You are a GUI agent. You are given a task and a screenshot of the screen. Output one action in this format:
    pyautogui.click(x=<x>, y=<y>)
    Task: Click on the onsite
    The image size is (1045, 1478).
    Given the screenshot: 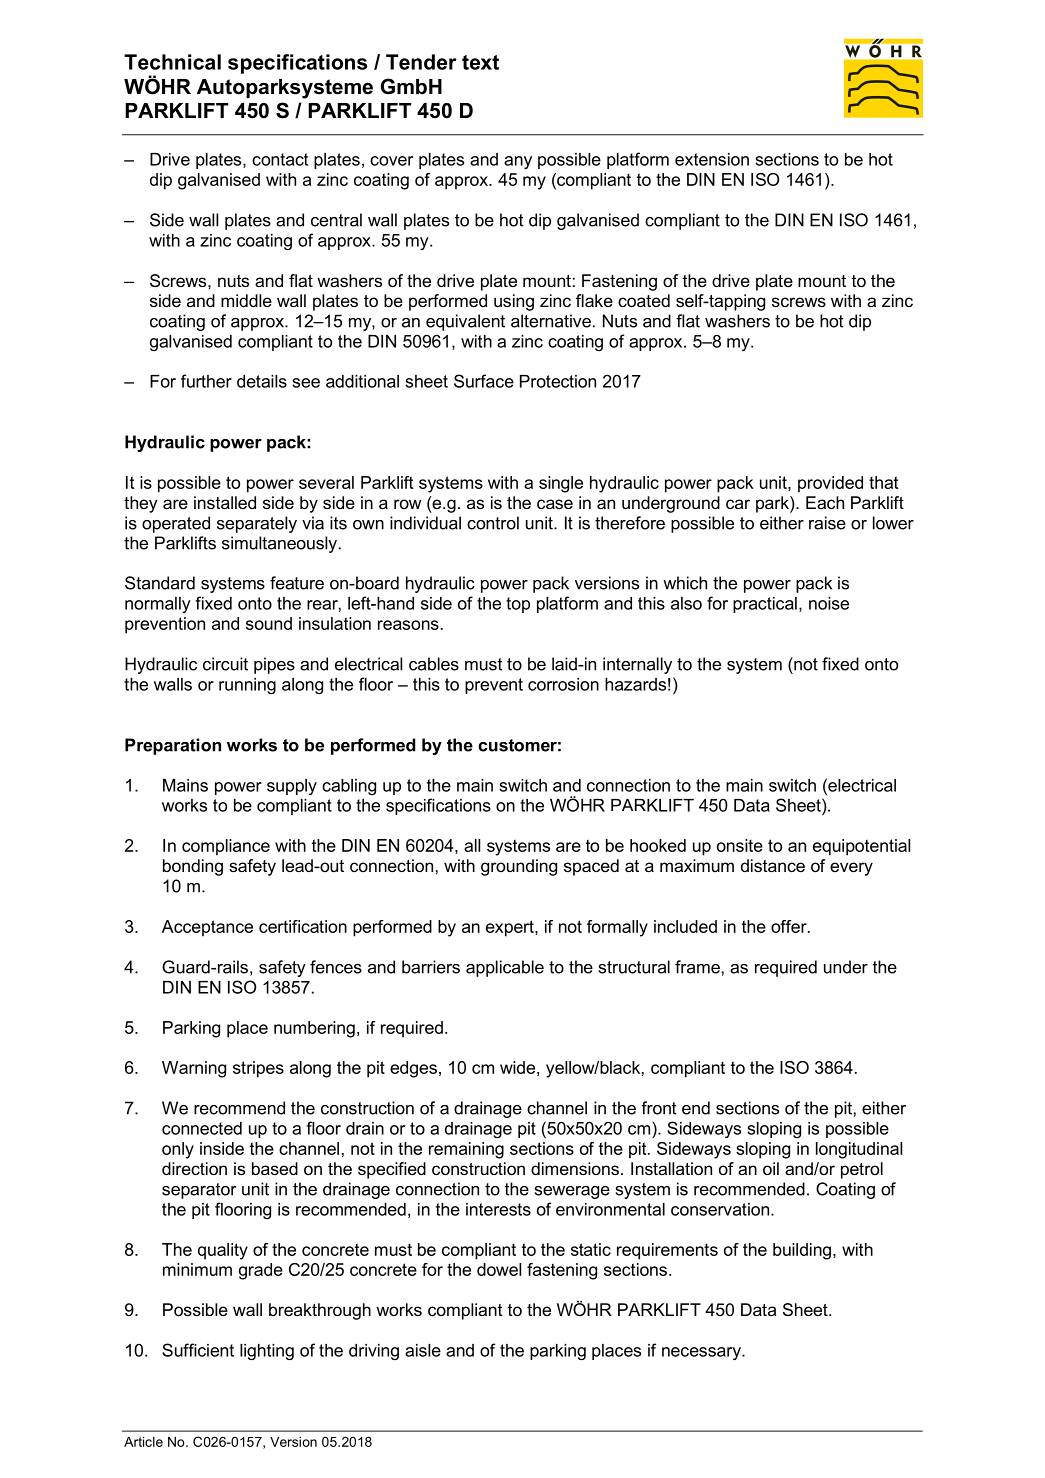 What is the action you would take?
    pyautogui.click(x=740, y=845)
